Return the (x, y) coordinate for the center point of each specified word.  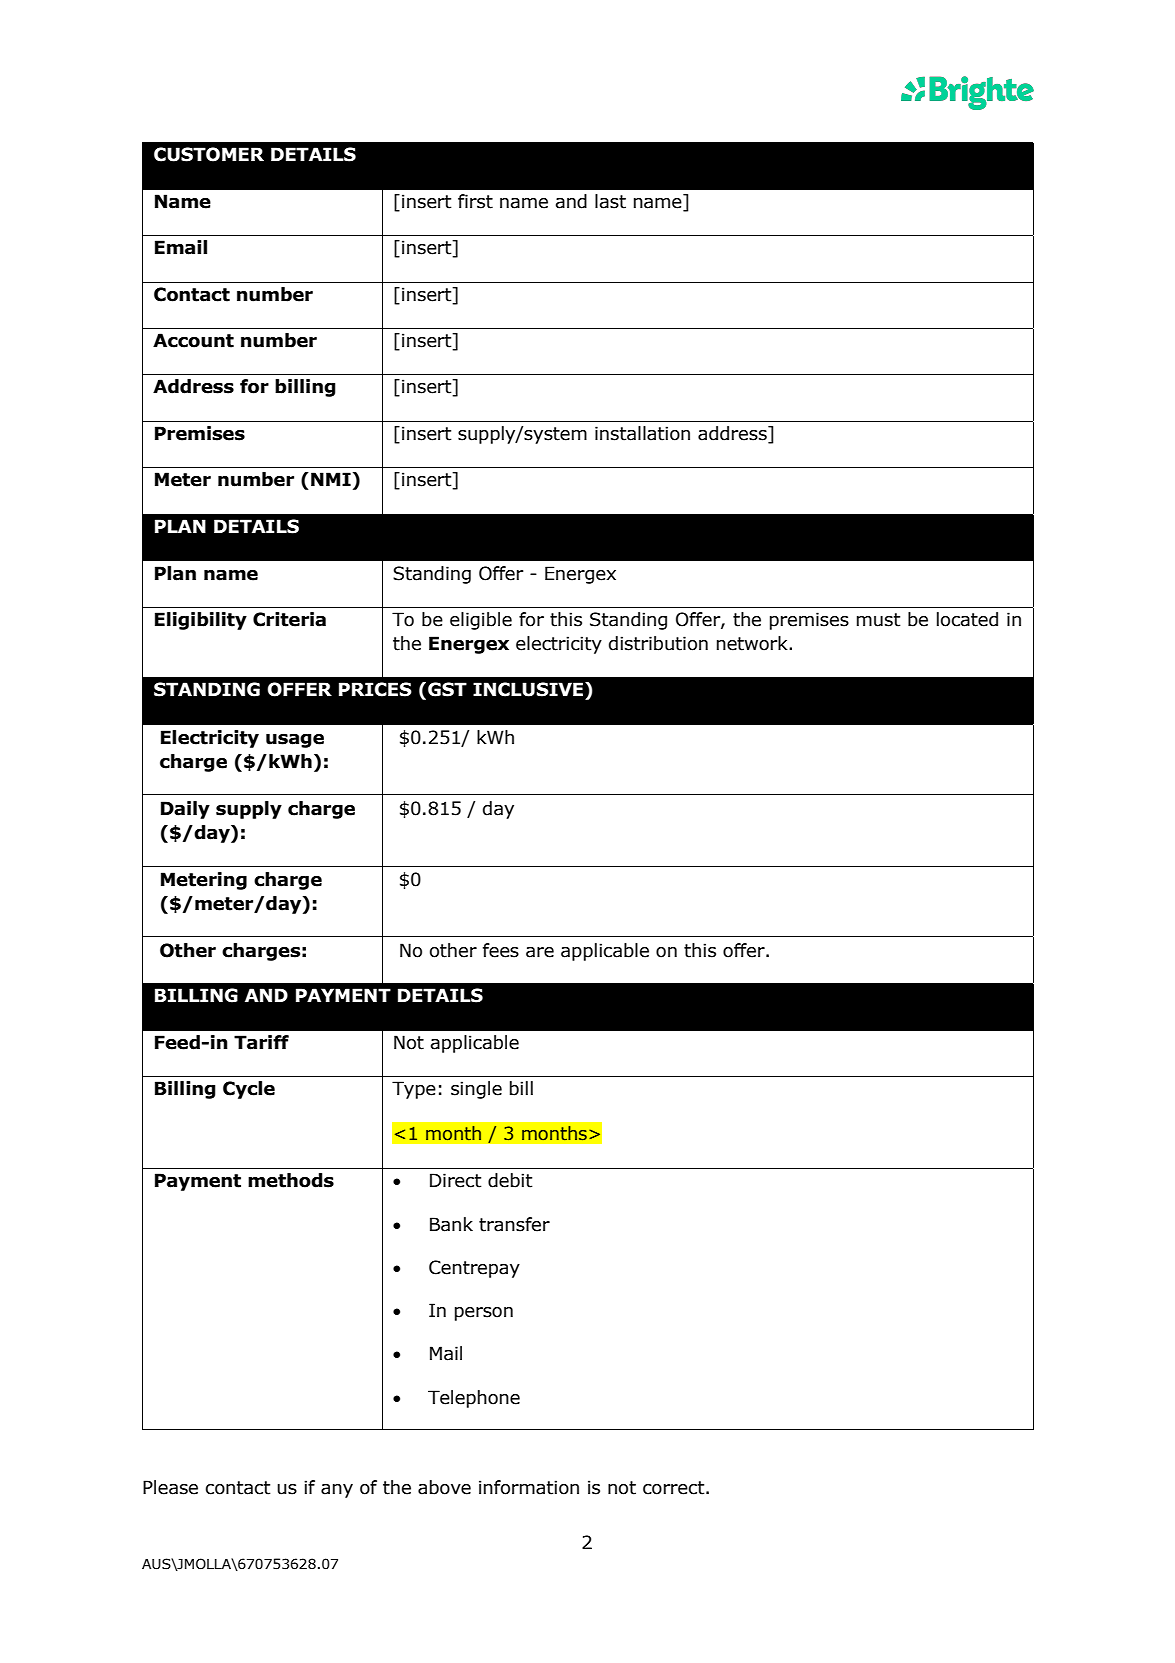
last (610, 201)
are (540, 952)
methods (291, 1180)
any (337, 1491)
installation (642, 433)
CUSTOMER (209, 154)
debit (510, 1180)
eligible (481, 621)
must (879, 620)
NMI (331, 479)
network (753, 643)
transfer (514, 1224)
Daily (185, 810)
